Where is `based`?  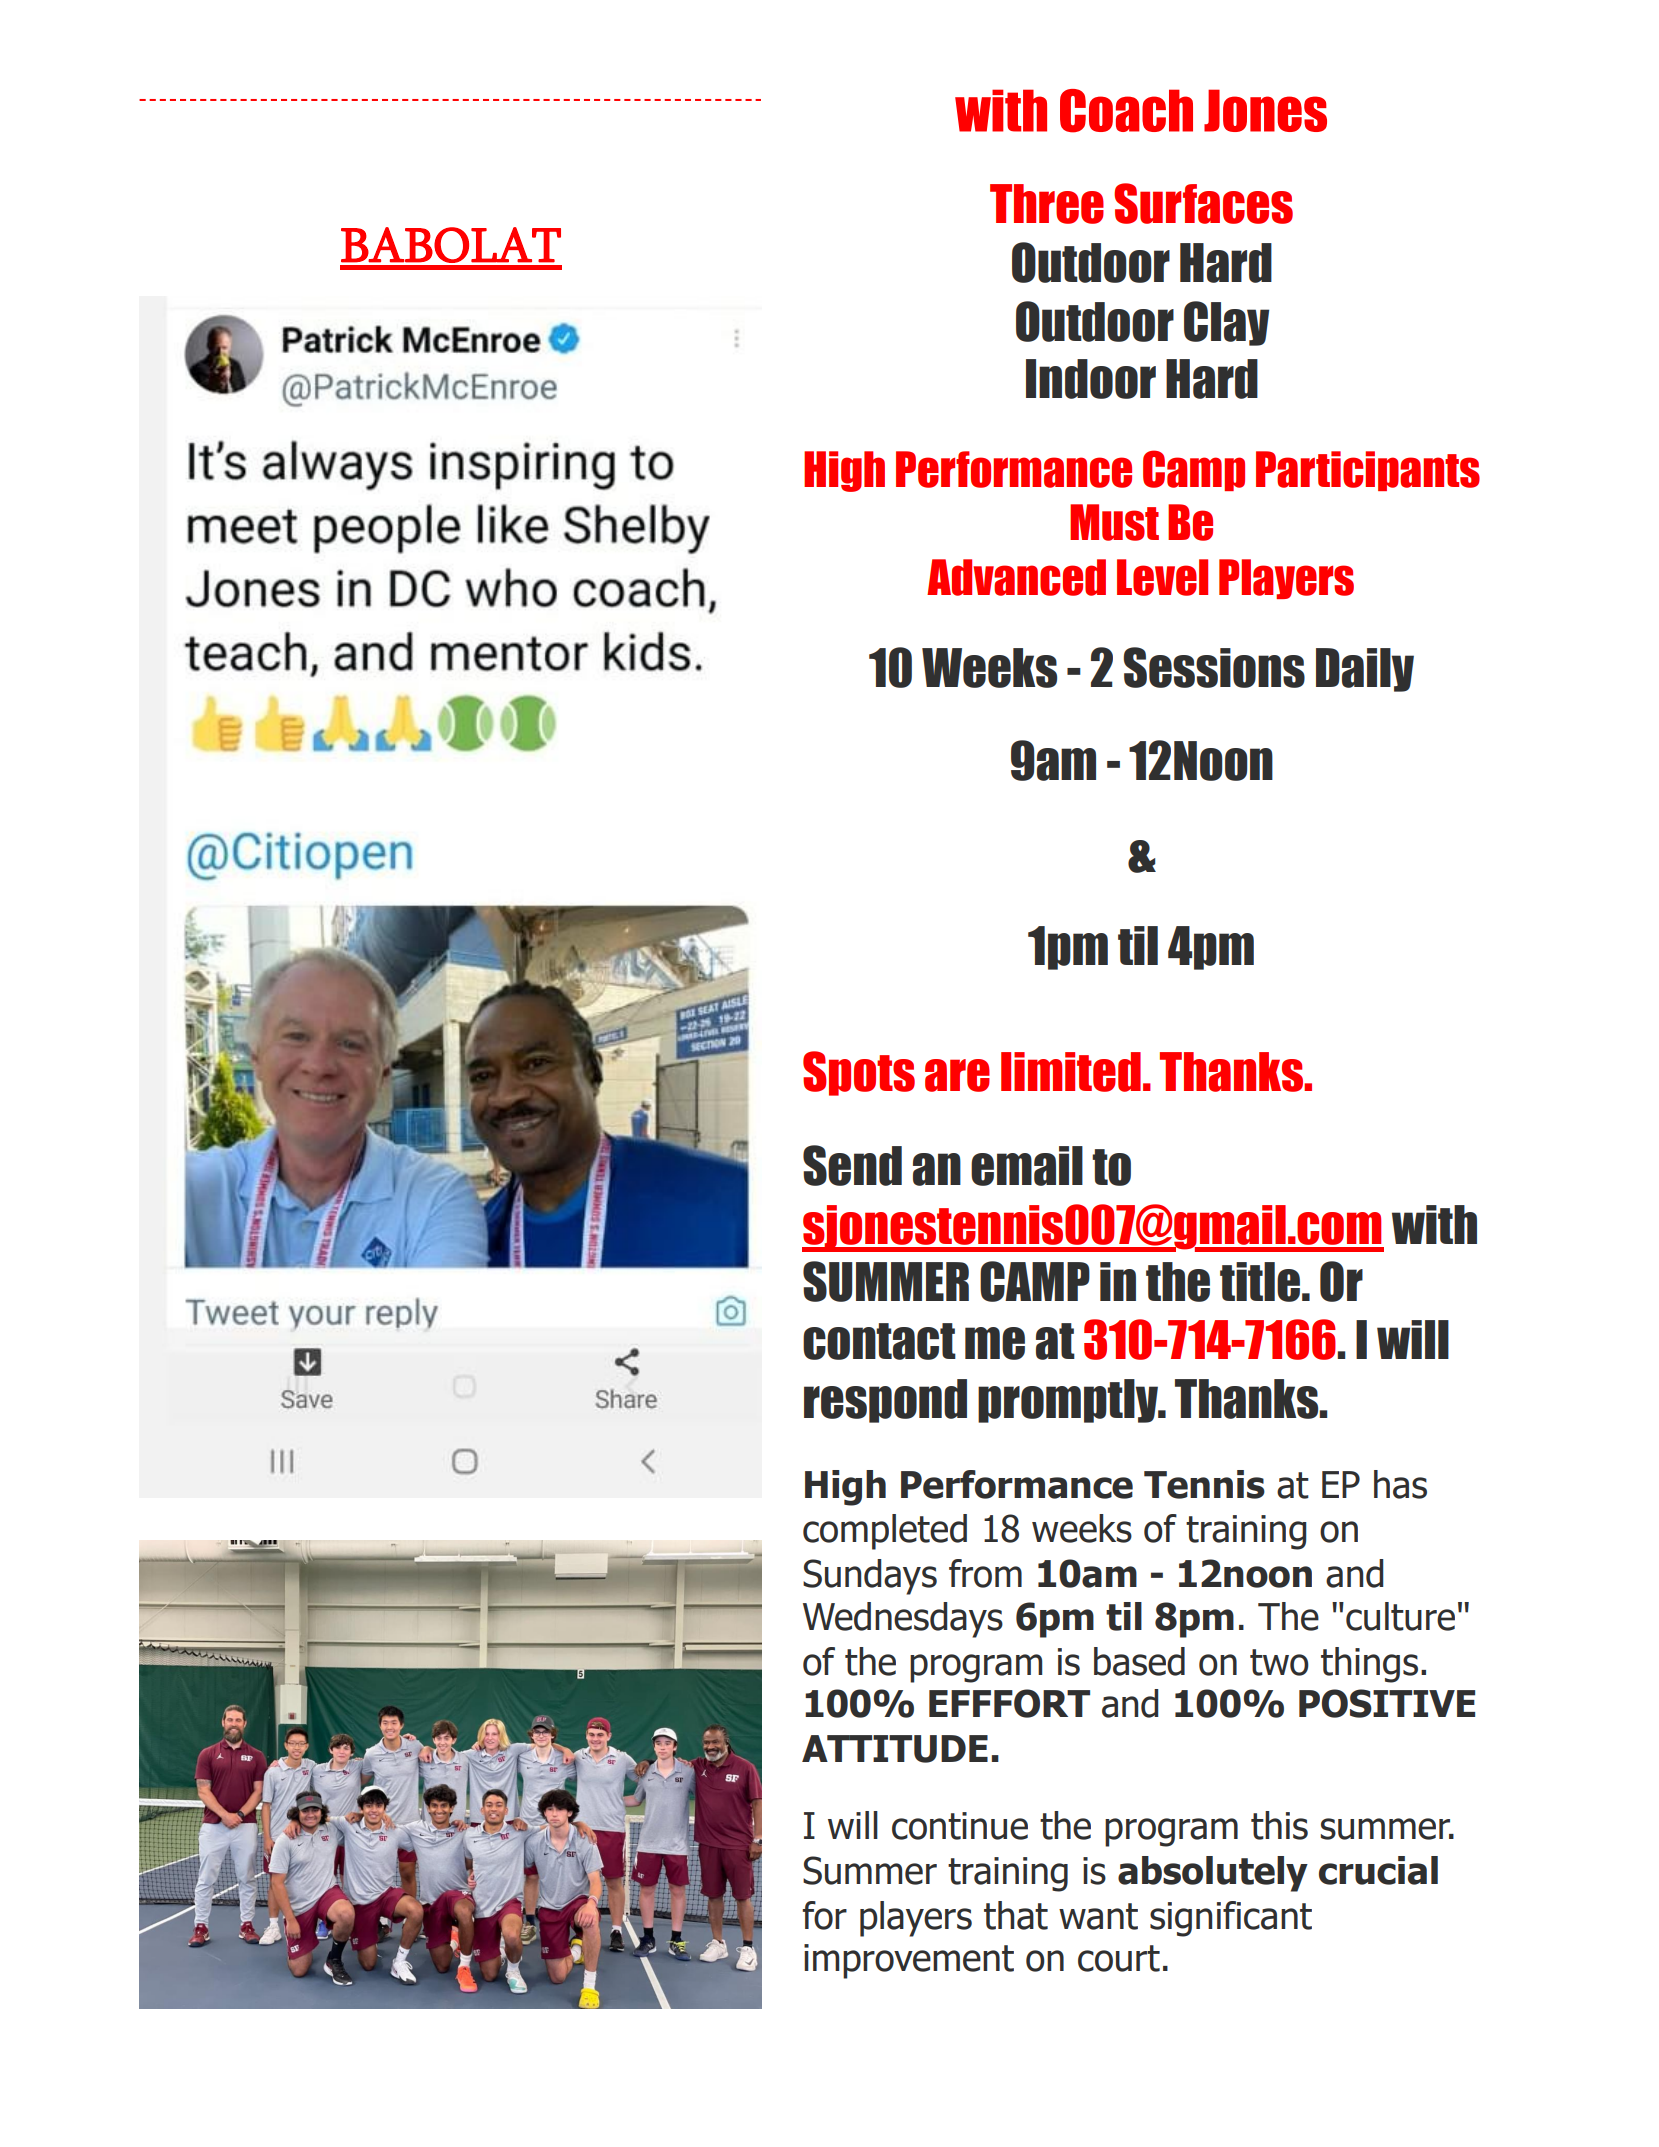 based is located at coordinates (1139, 1661).
